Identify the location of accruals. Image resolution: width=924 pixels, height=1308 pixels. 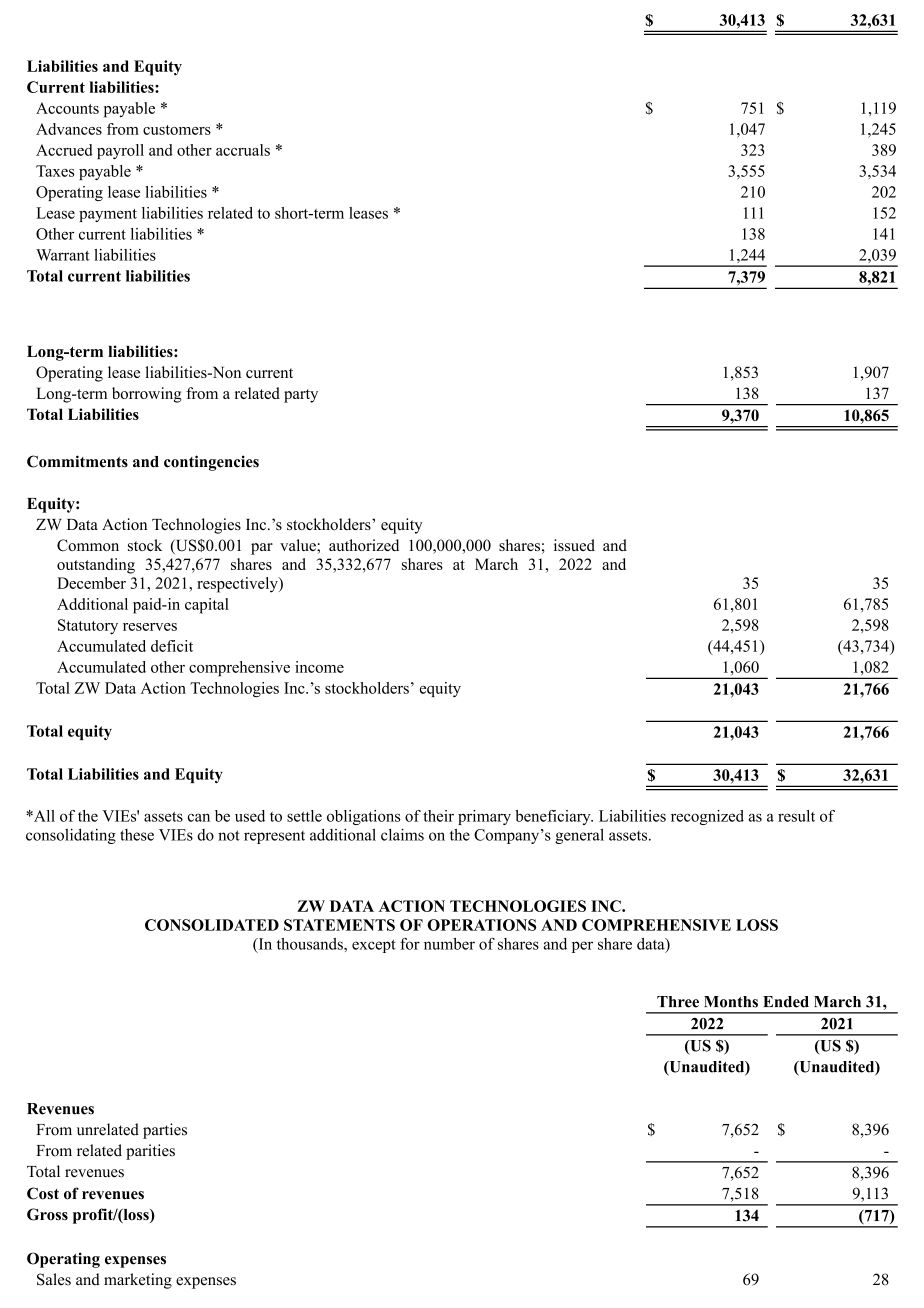
(243, 150).
